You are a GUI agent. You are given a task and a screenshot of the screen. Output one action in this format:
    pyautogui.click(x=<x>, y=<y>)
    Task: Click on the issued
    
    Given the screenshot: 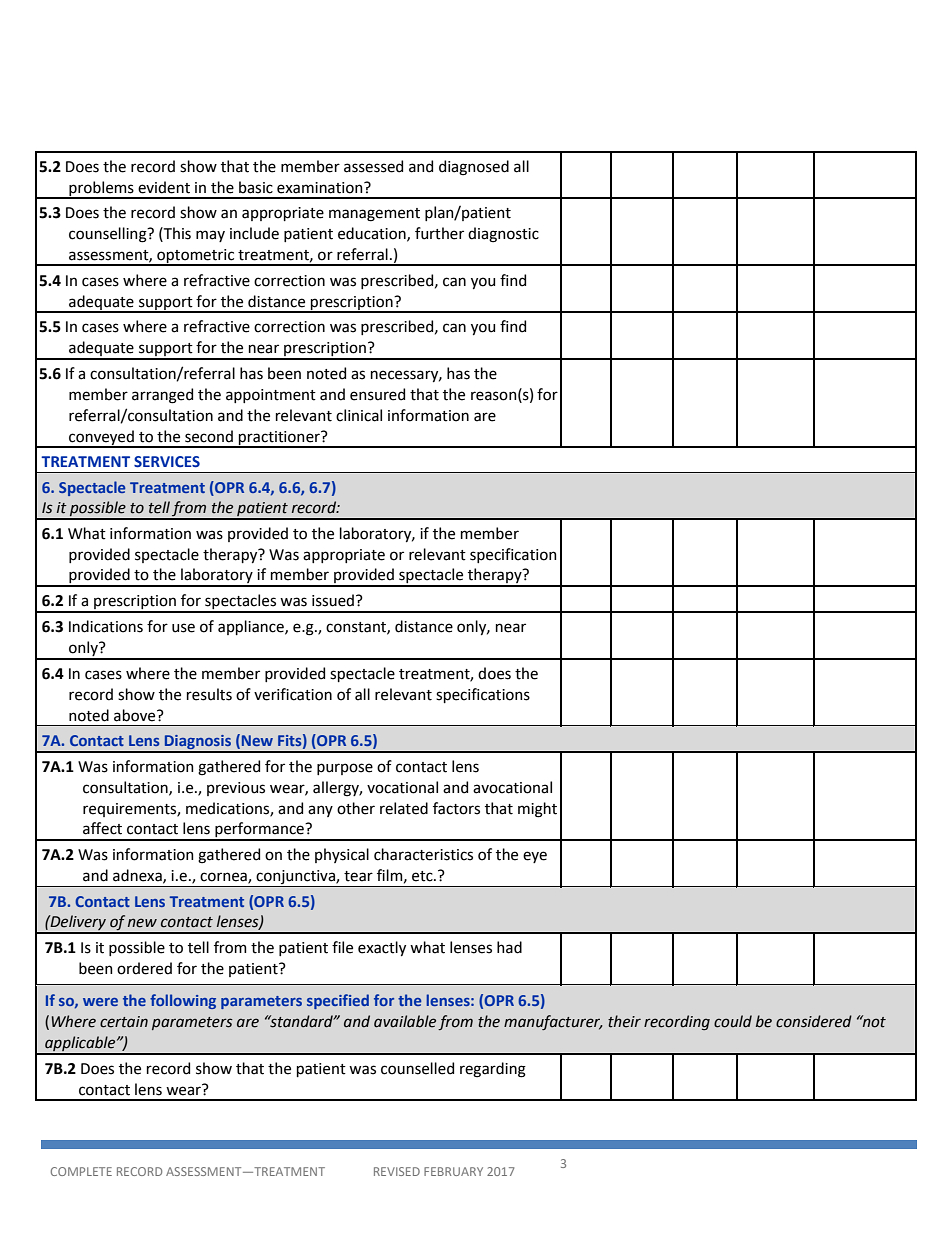 What is the action you would take?
    pyautogui.click(x=333, y=600)
